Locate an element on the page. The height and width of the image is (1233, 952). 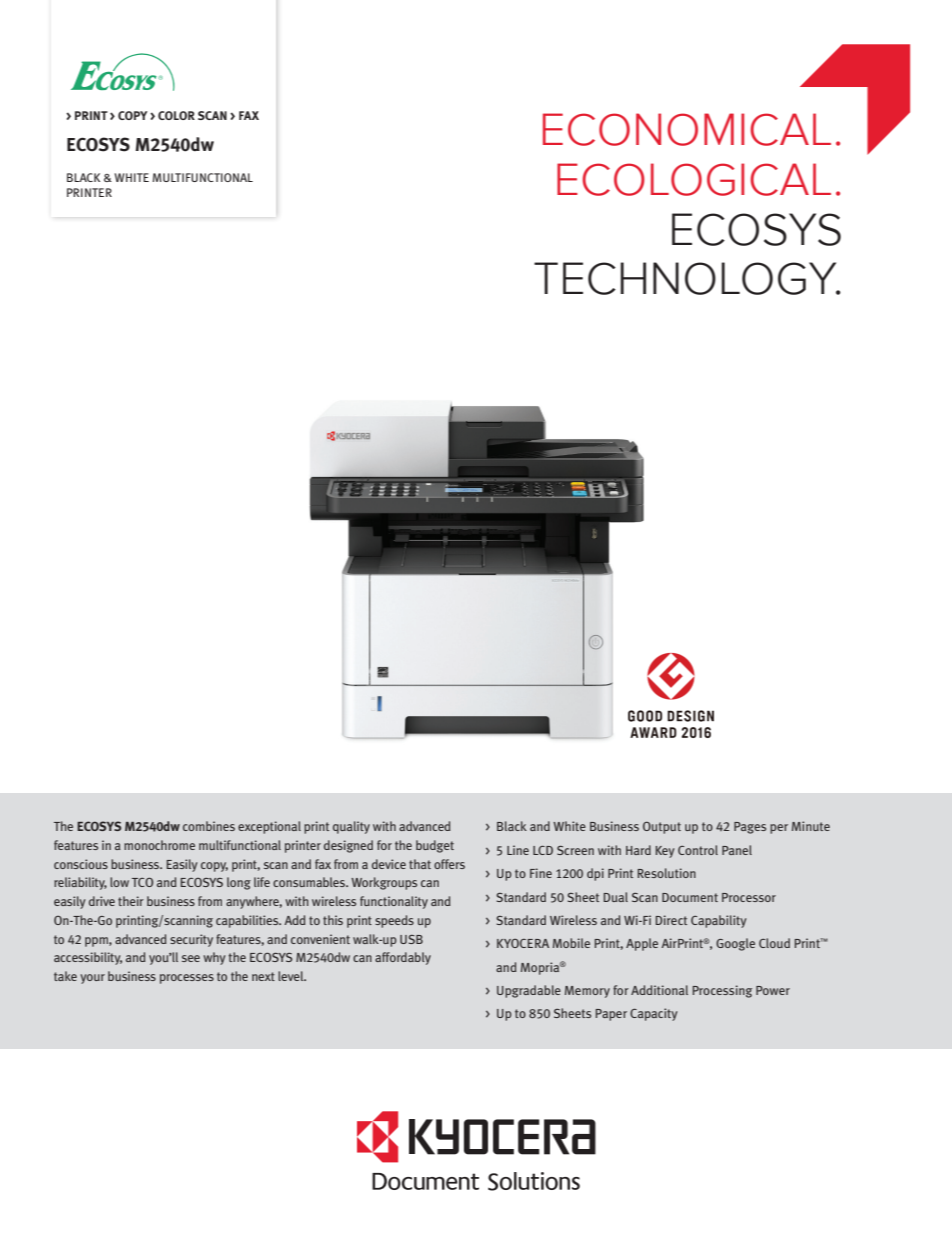
COLOR is located at coordinates (176, 115).
